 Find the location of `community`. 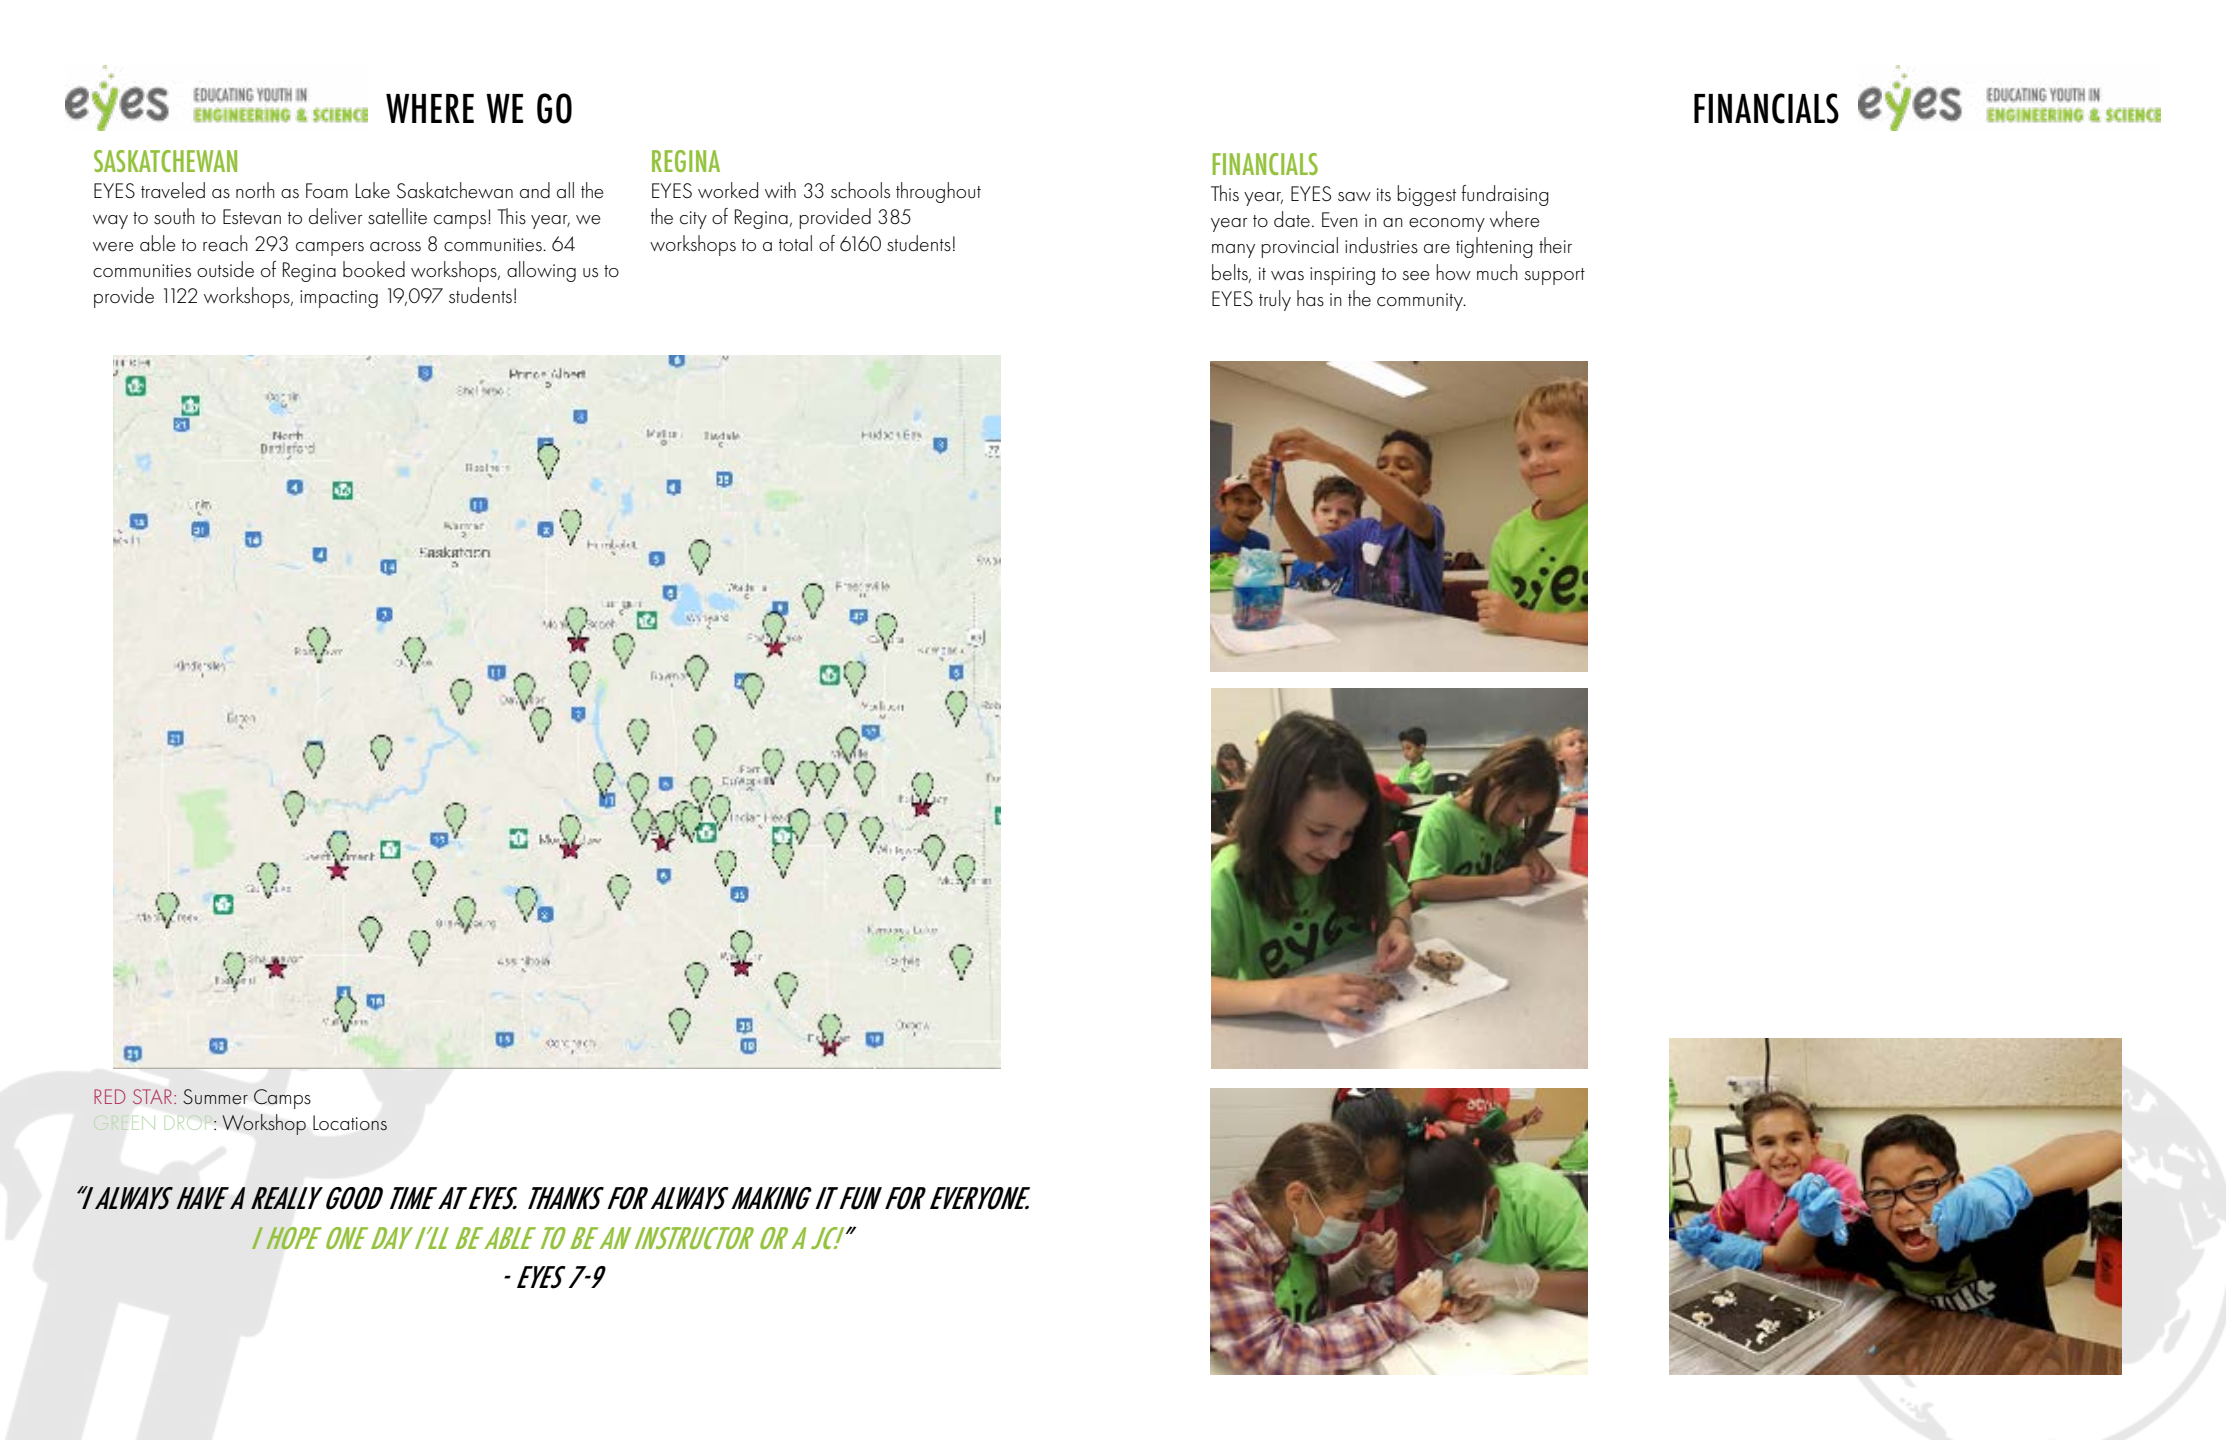

community is located at coordinates (1421, 302).
